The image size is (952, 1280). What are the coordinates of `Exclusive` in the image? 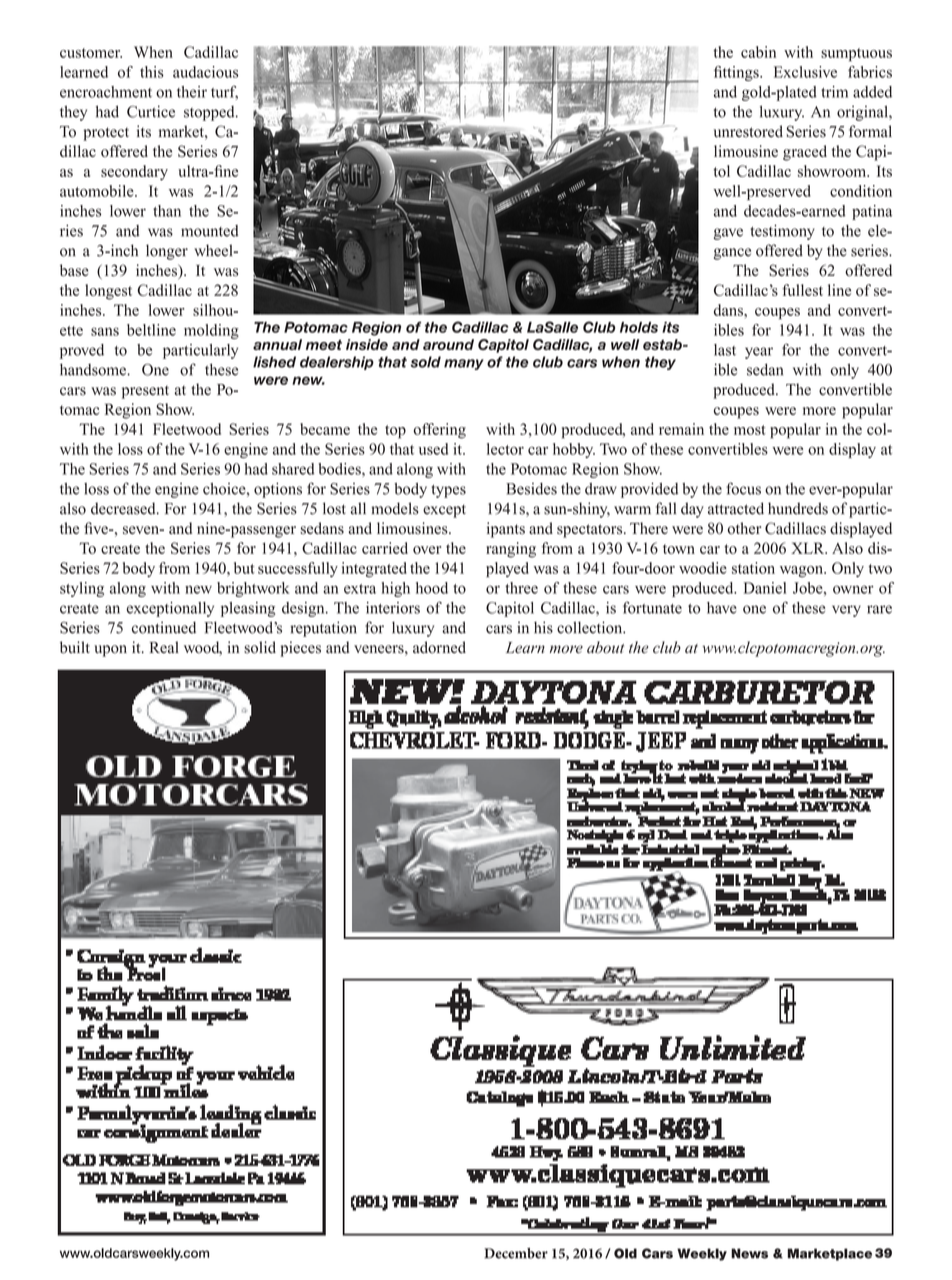 It's located at (805, 72).
